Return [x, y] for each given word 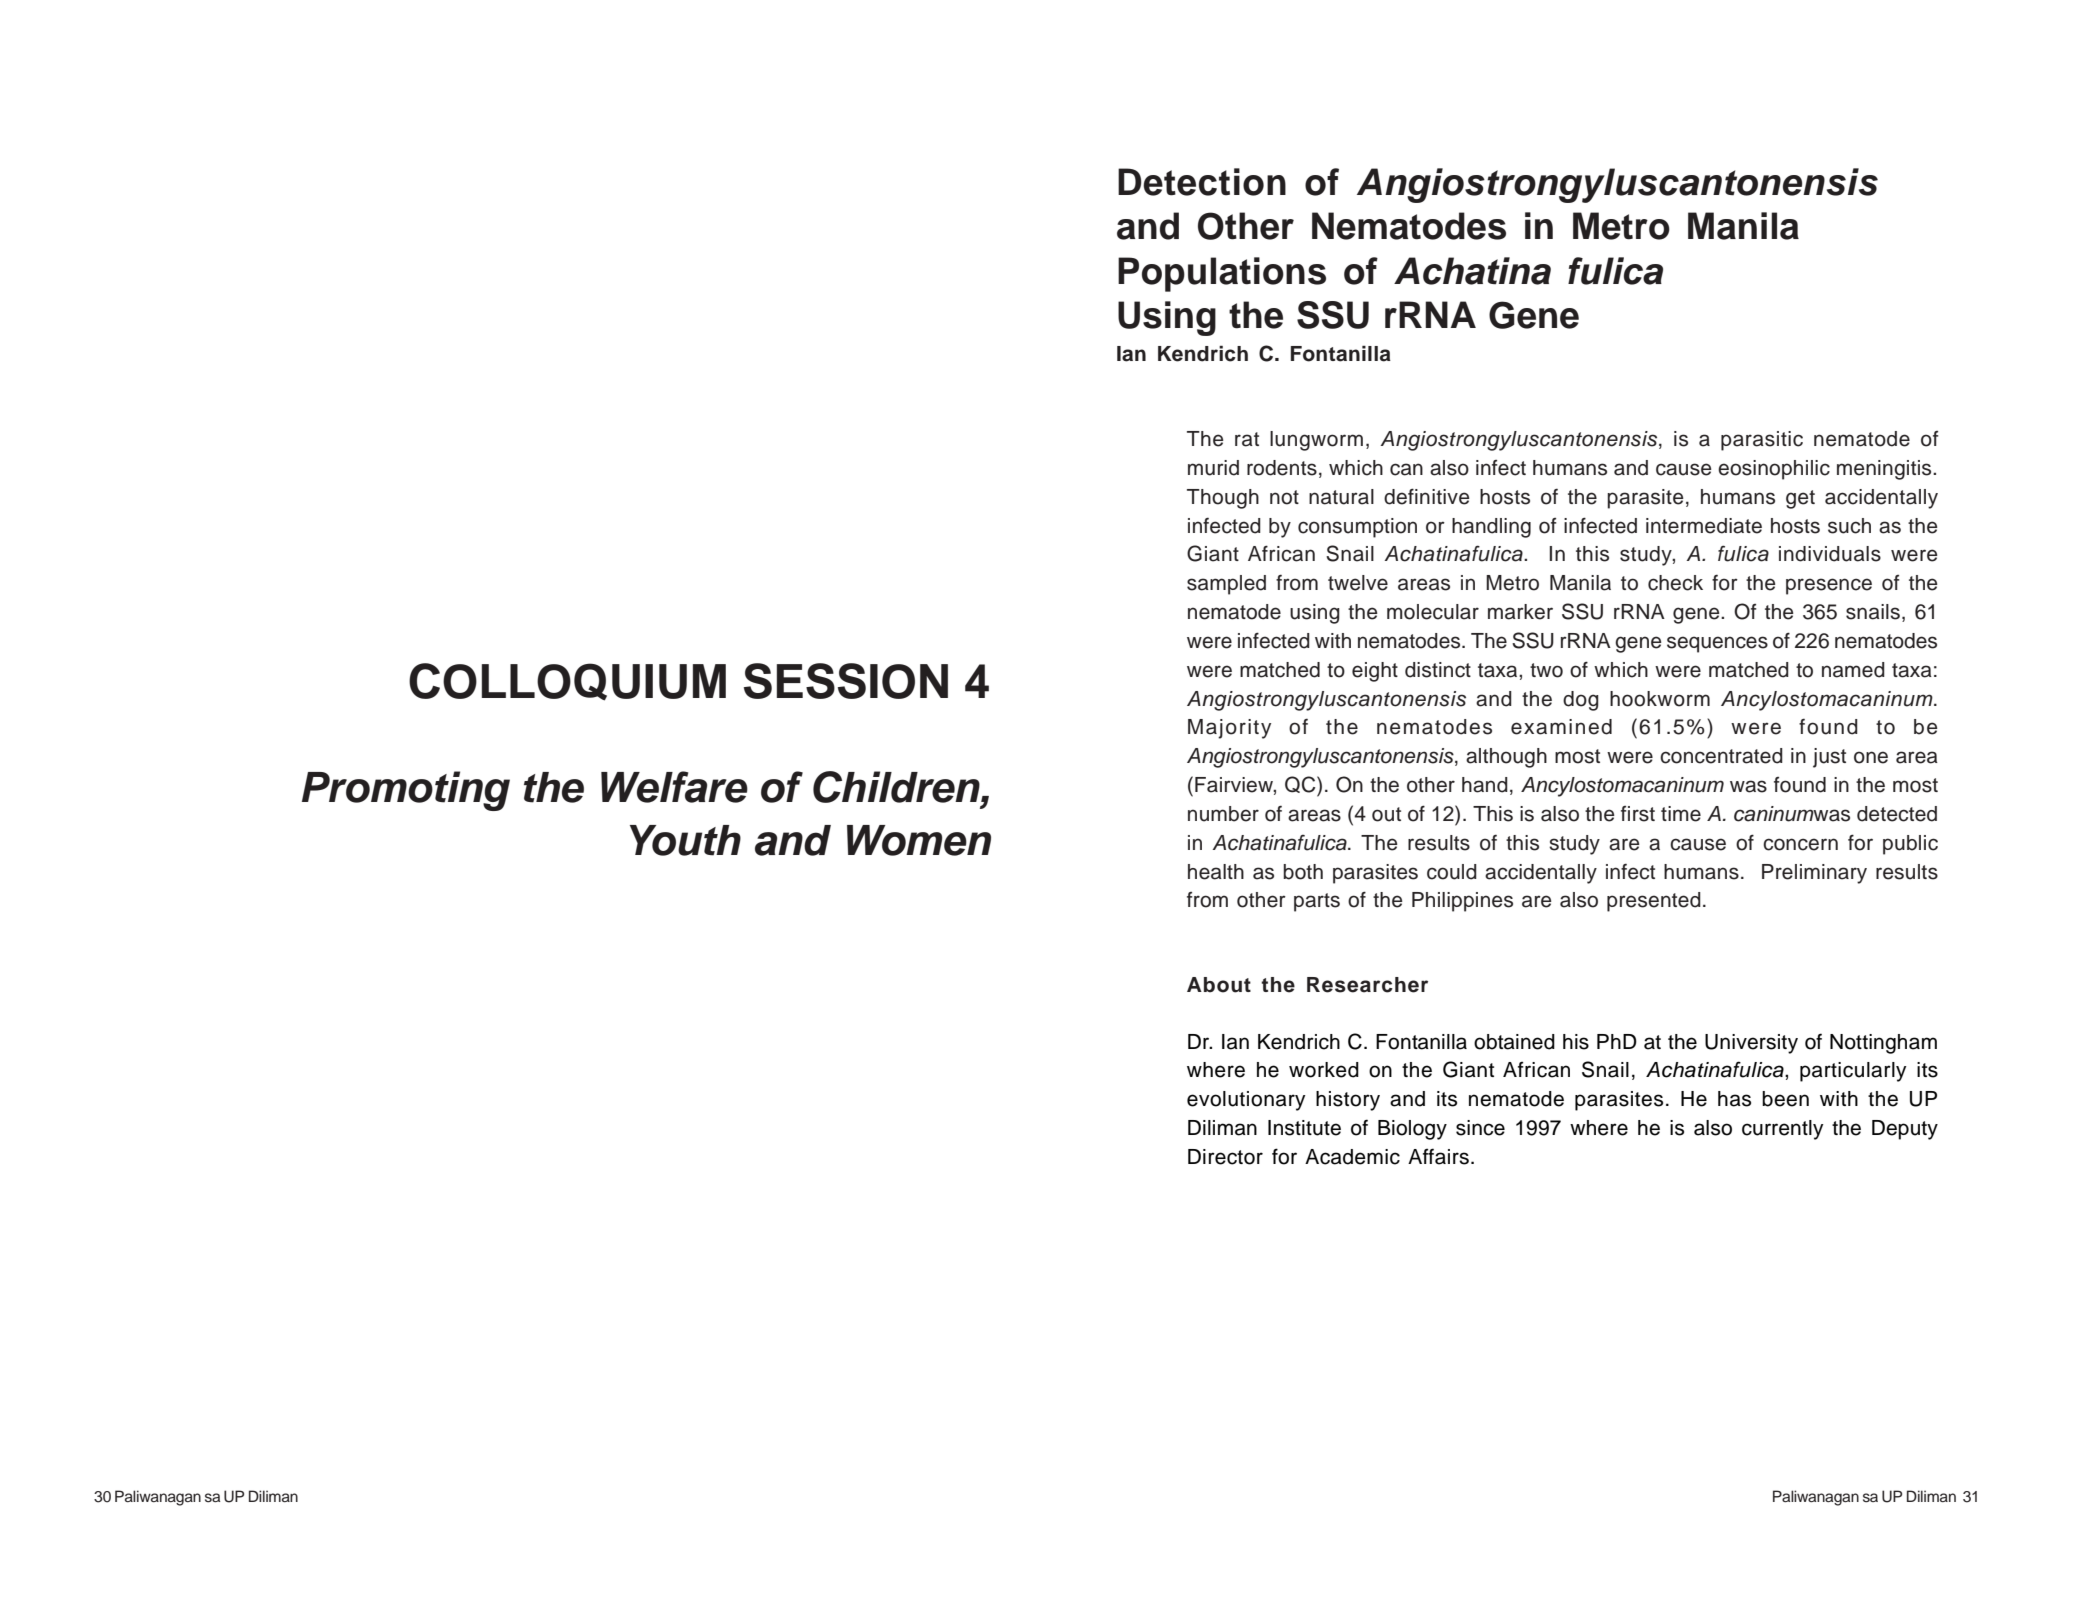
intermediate [1704, 526]
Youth [685, 840]
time [1681, 814]
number [1223, 814]
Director [1225, 1157]
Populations [1222, 274]
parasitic [1762, 441]
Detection [1202, 182]
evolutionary [1246, 1101]
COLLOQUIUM [567, 682]
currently [1782, 1130]
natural [1341, 497]
